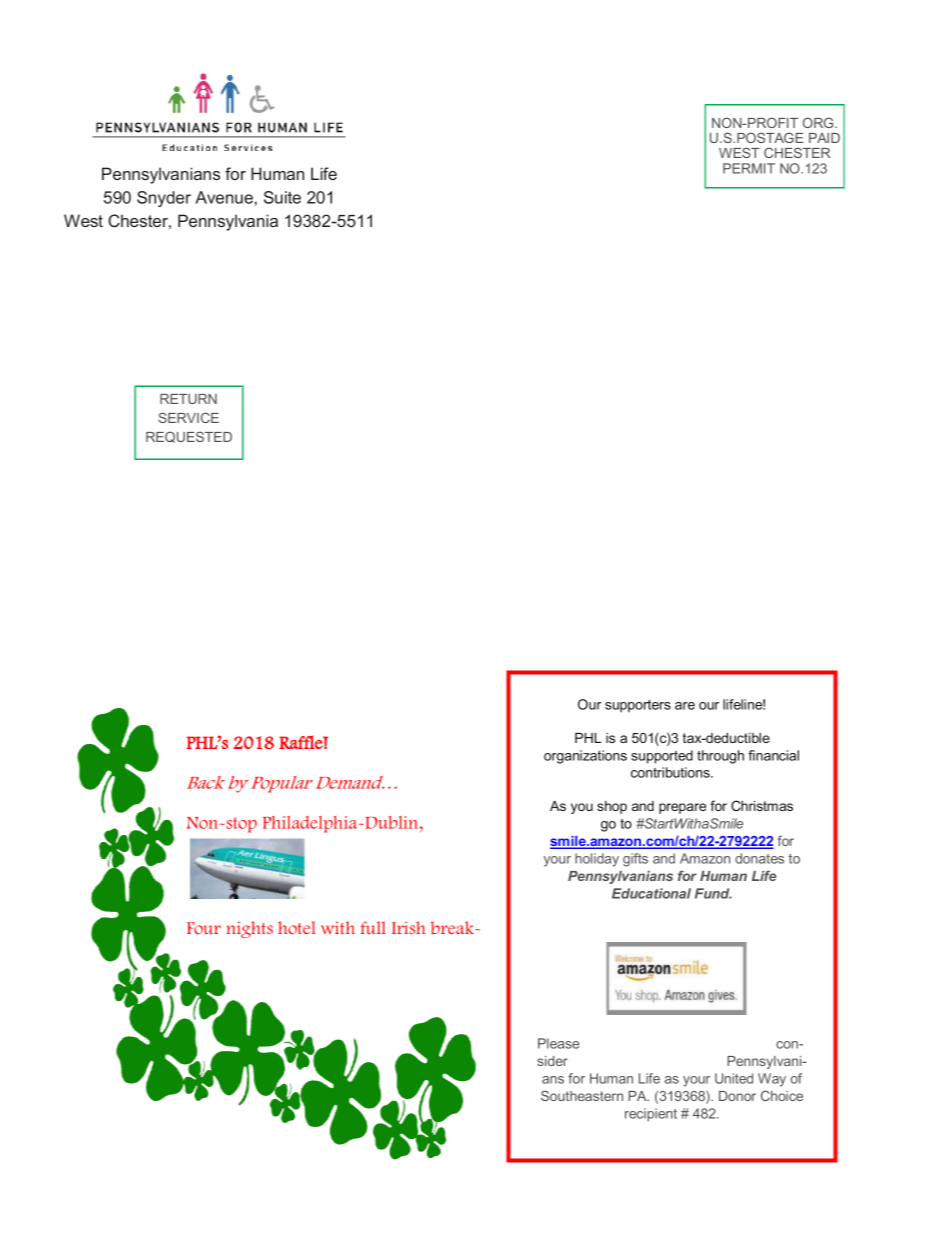 The image size is (952, 1233). Describe the element at coordinates (189, 437) in the screenshot. I see `REQUESTED` at that location.
